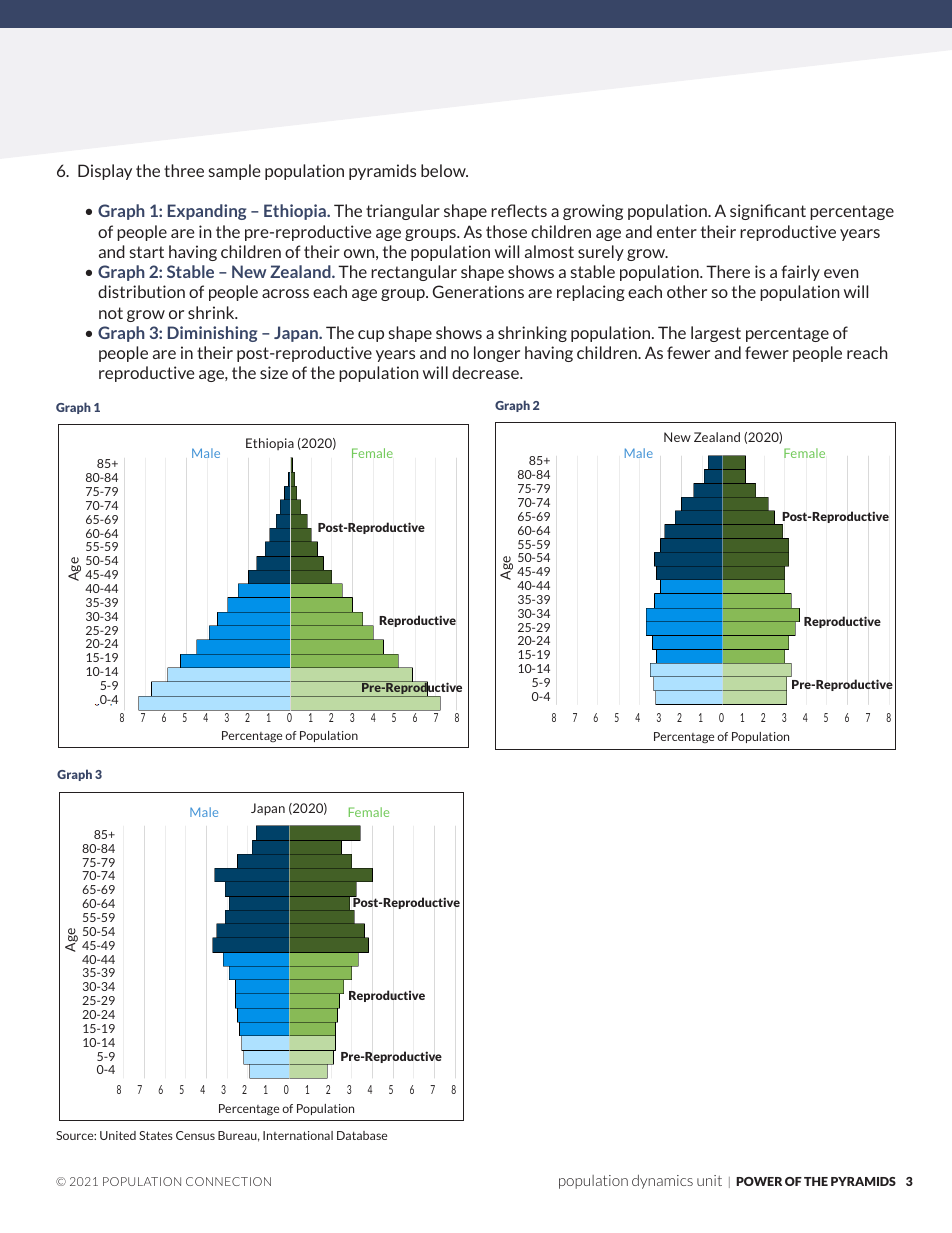 The width and height of the screenshot is (952, 1233). I want to click on Expanding, so click(207, 212).
